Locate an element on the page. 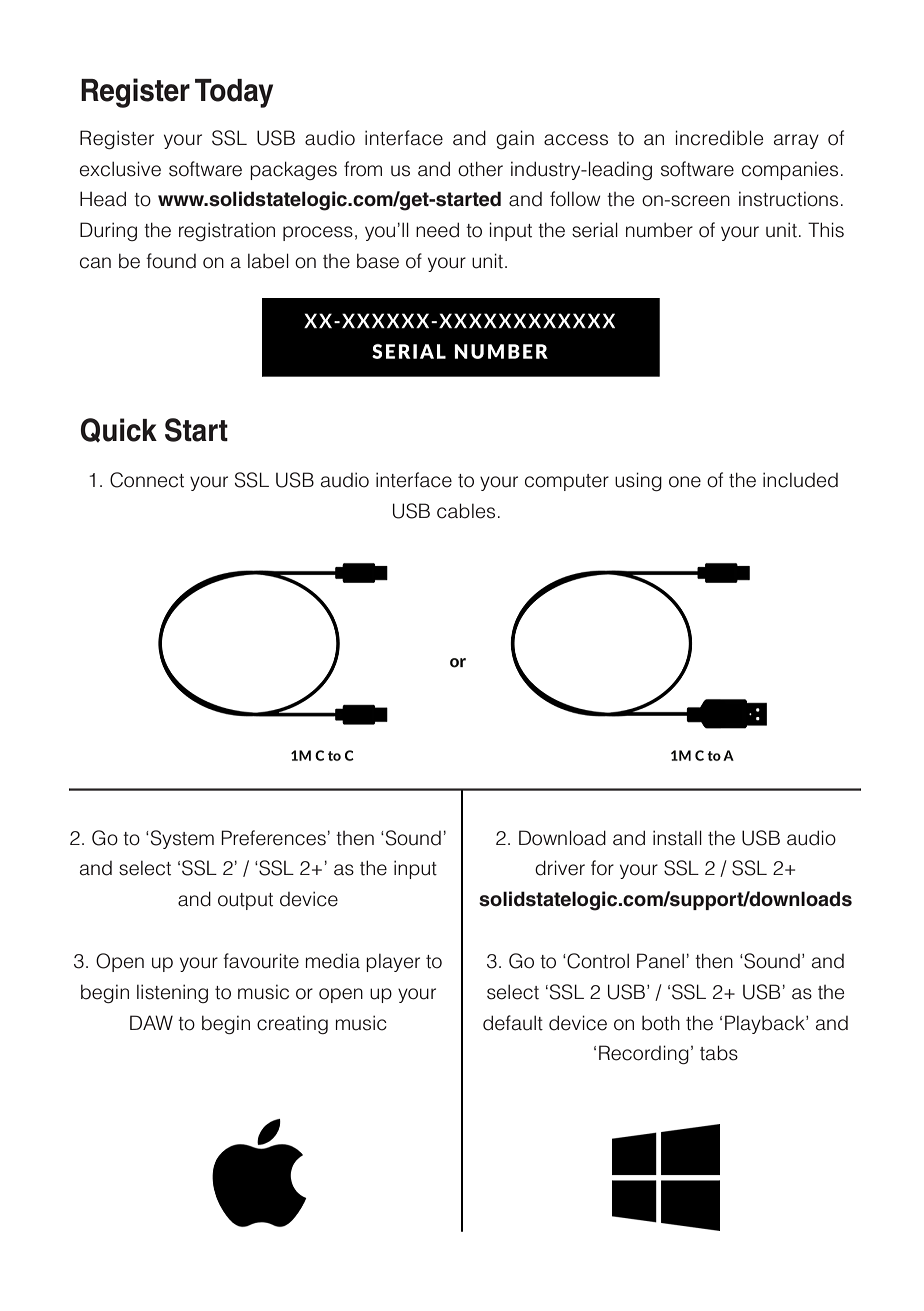 The image size is (924, 1311). Playback is located at coordinates (766, 1024).
